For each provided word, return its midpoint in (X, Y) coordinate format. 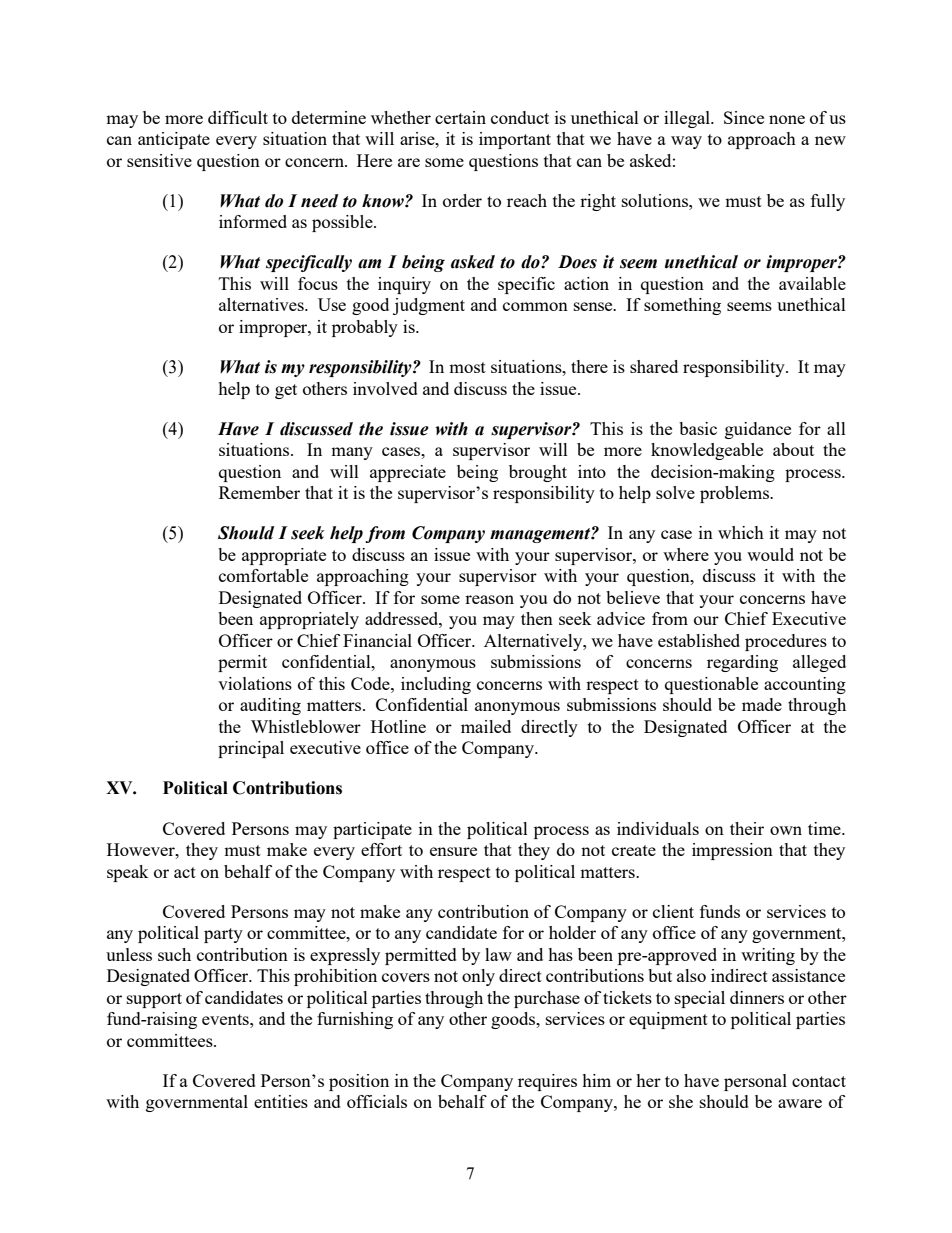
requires (547, 1082)
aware (800, 1103)
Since (744, 117)
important (515, 140)
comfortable (263, 575)
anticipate (174, 140)
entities (281, 1101)
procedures (786, 642)
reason (489, 599)
